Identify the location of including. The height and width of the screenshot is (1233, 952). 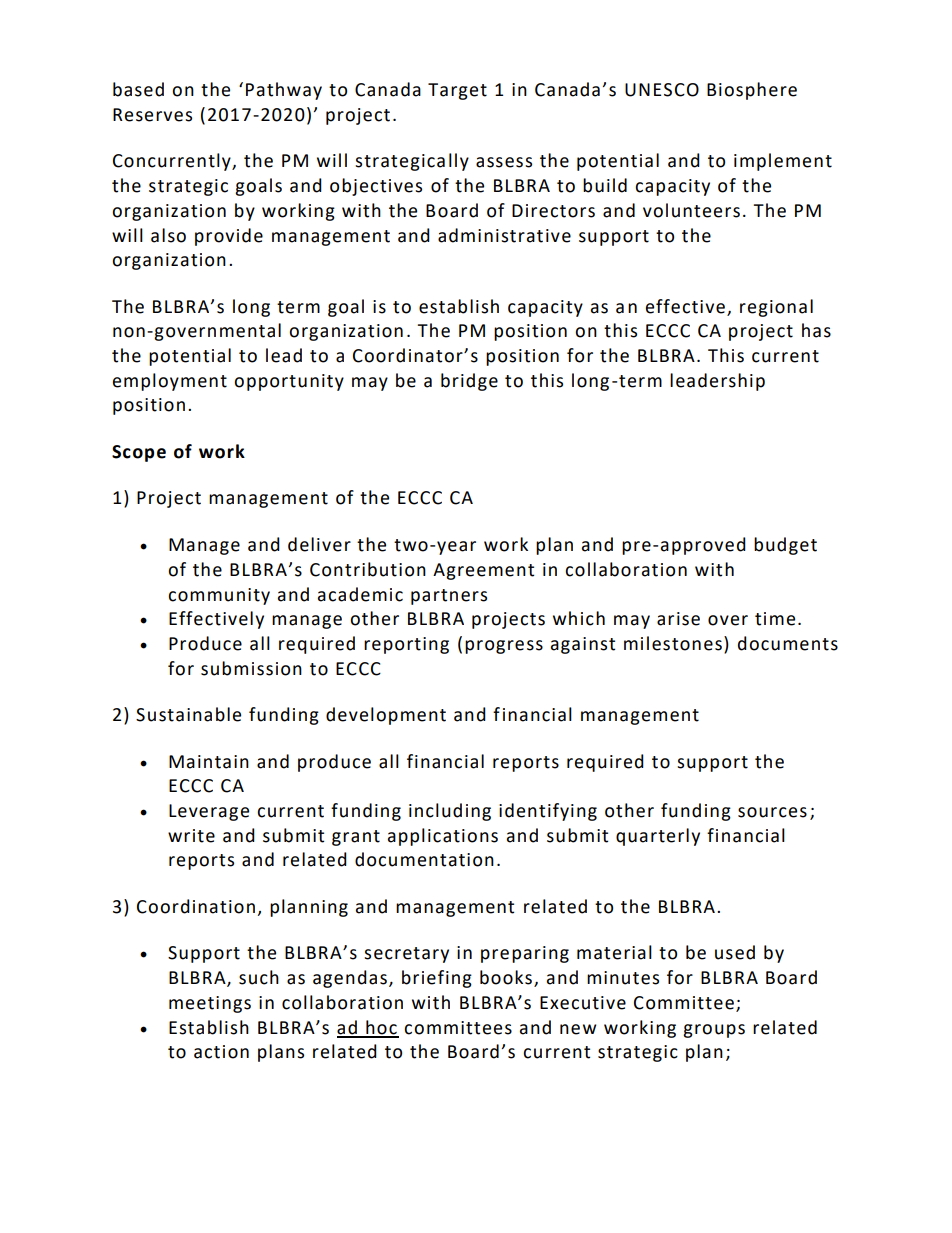
(450, 812).
